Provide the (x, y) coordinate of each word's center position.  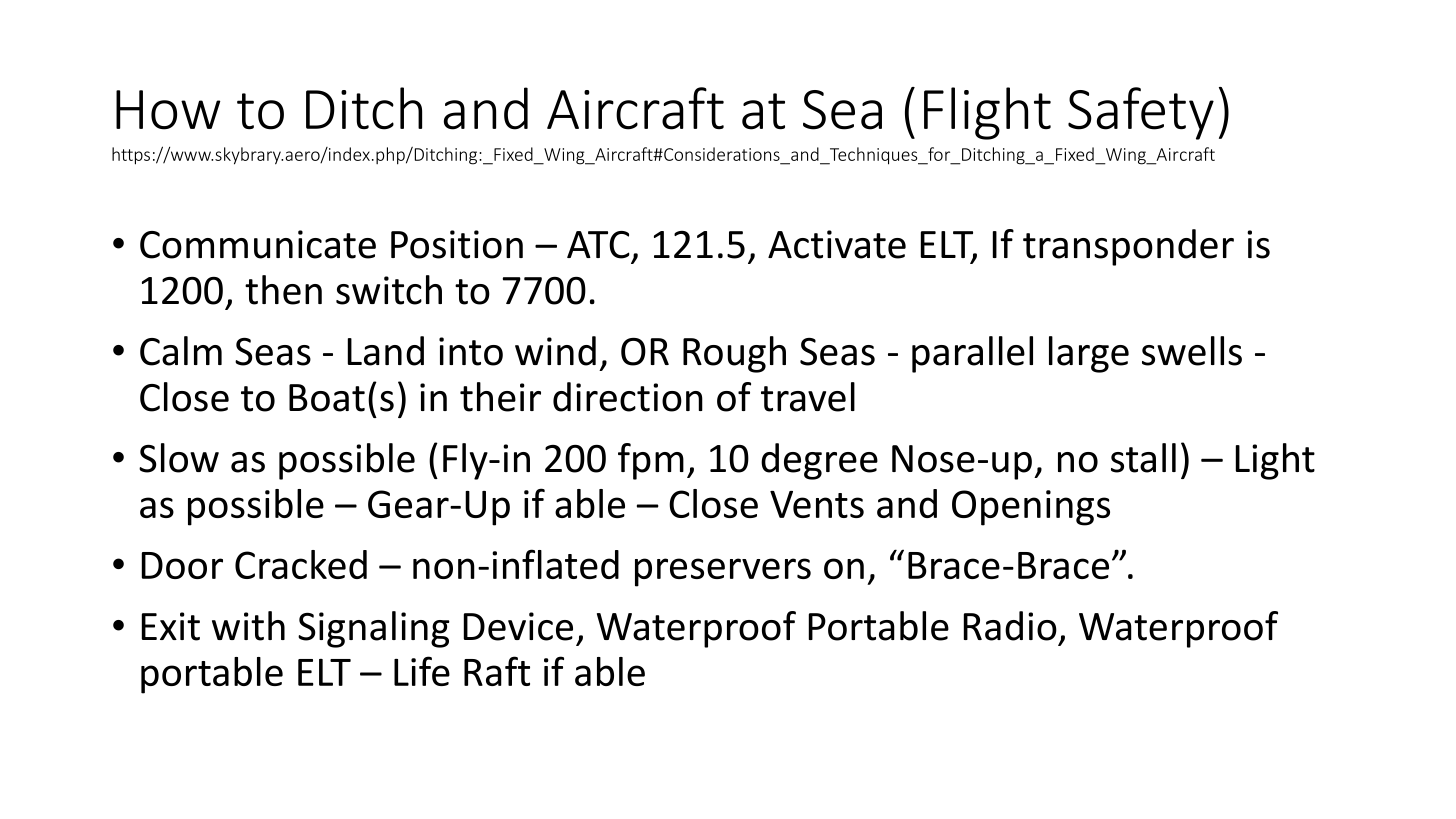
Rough (734, 354)
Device (518, 626)
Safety (1141, 113)
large (1089, 354)
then (283, 290)
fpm (651, 461)
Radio (1010, 626)
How (168, 110)
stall (1143, 458)
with (248, 626)
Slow (179, 458)
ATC (598, 245)
